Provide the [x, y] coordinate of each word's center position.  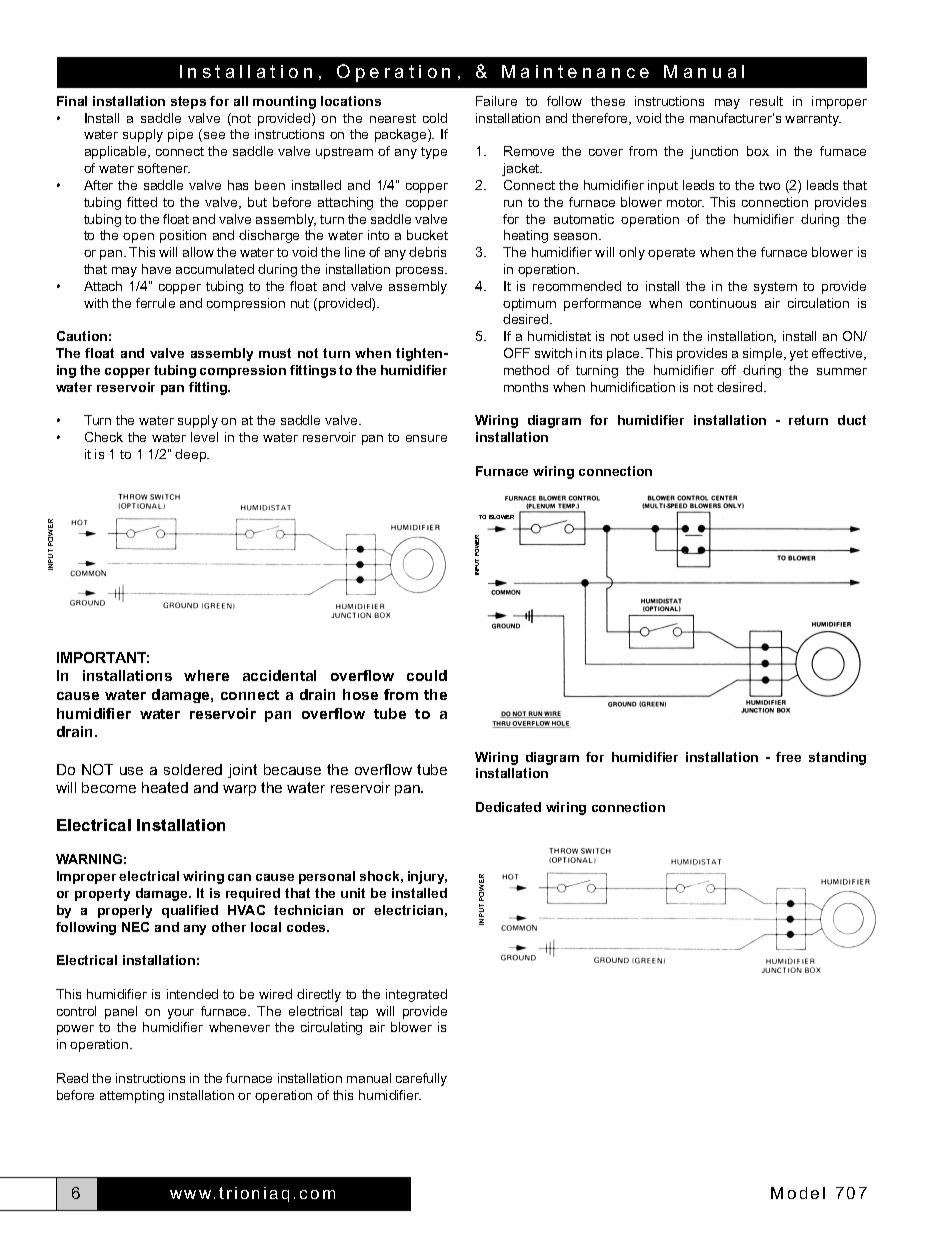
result [766, 101]
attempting [132, 1096]
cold [435, 118]
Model [798, 1193]
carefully [421, 1079]
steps [188, 102]
